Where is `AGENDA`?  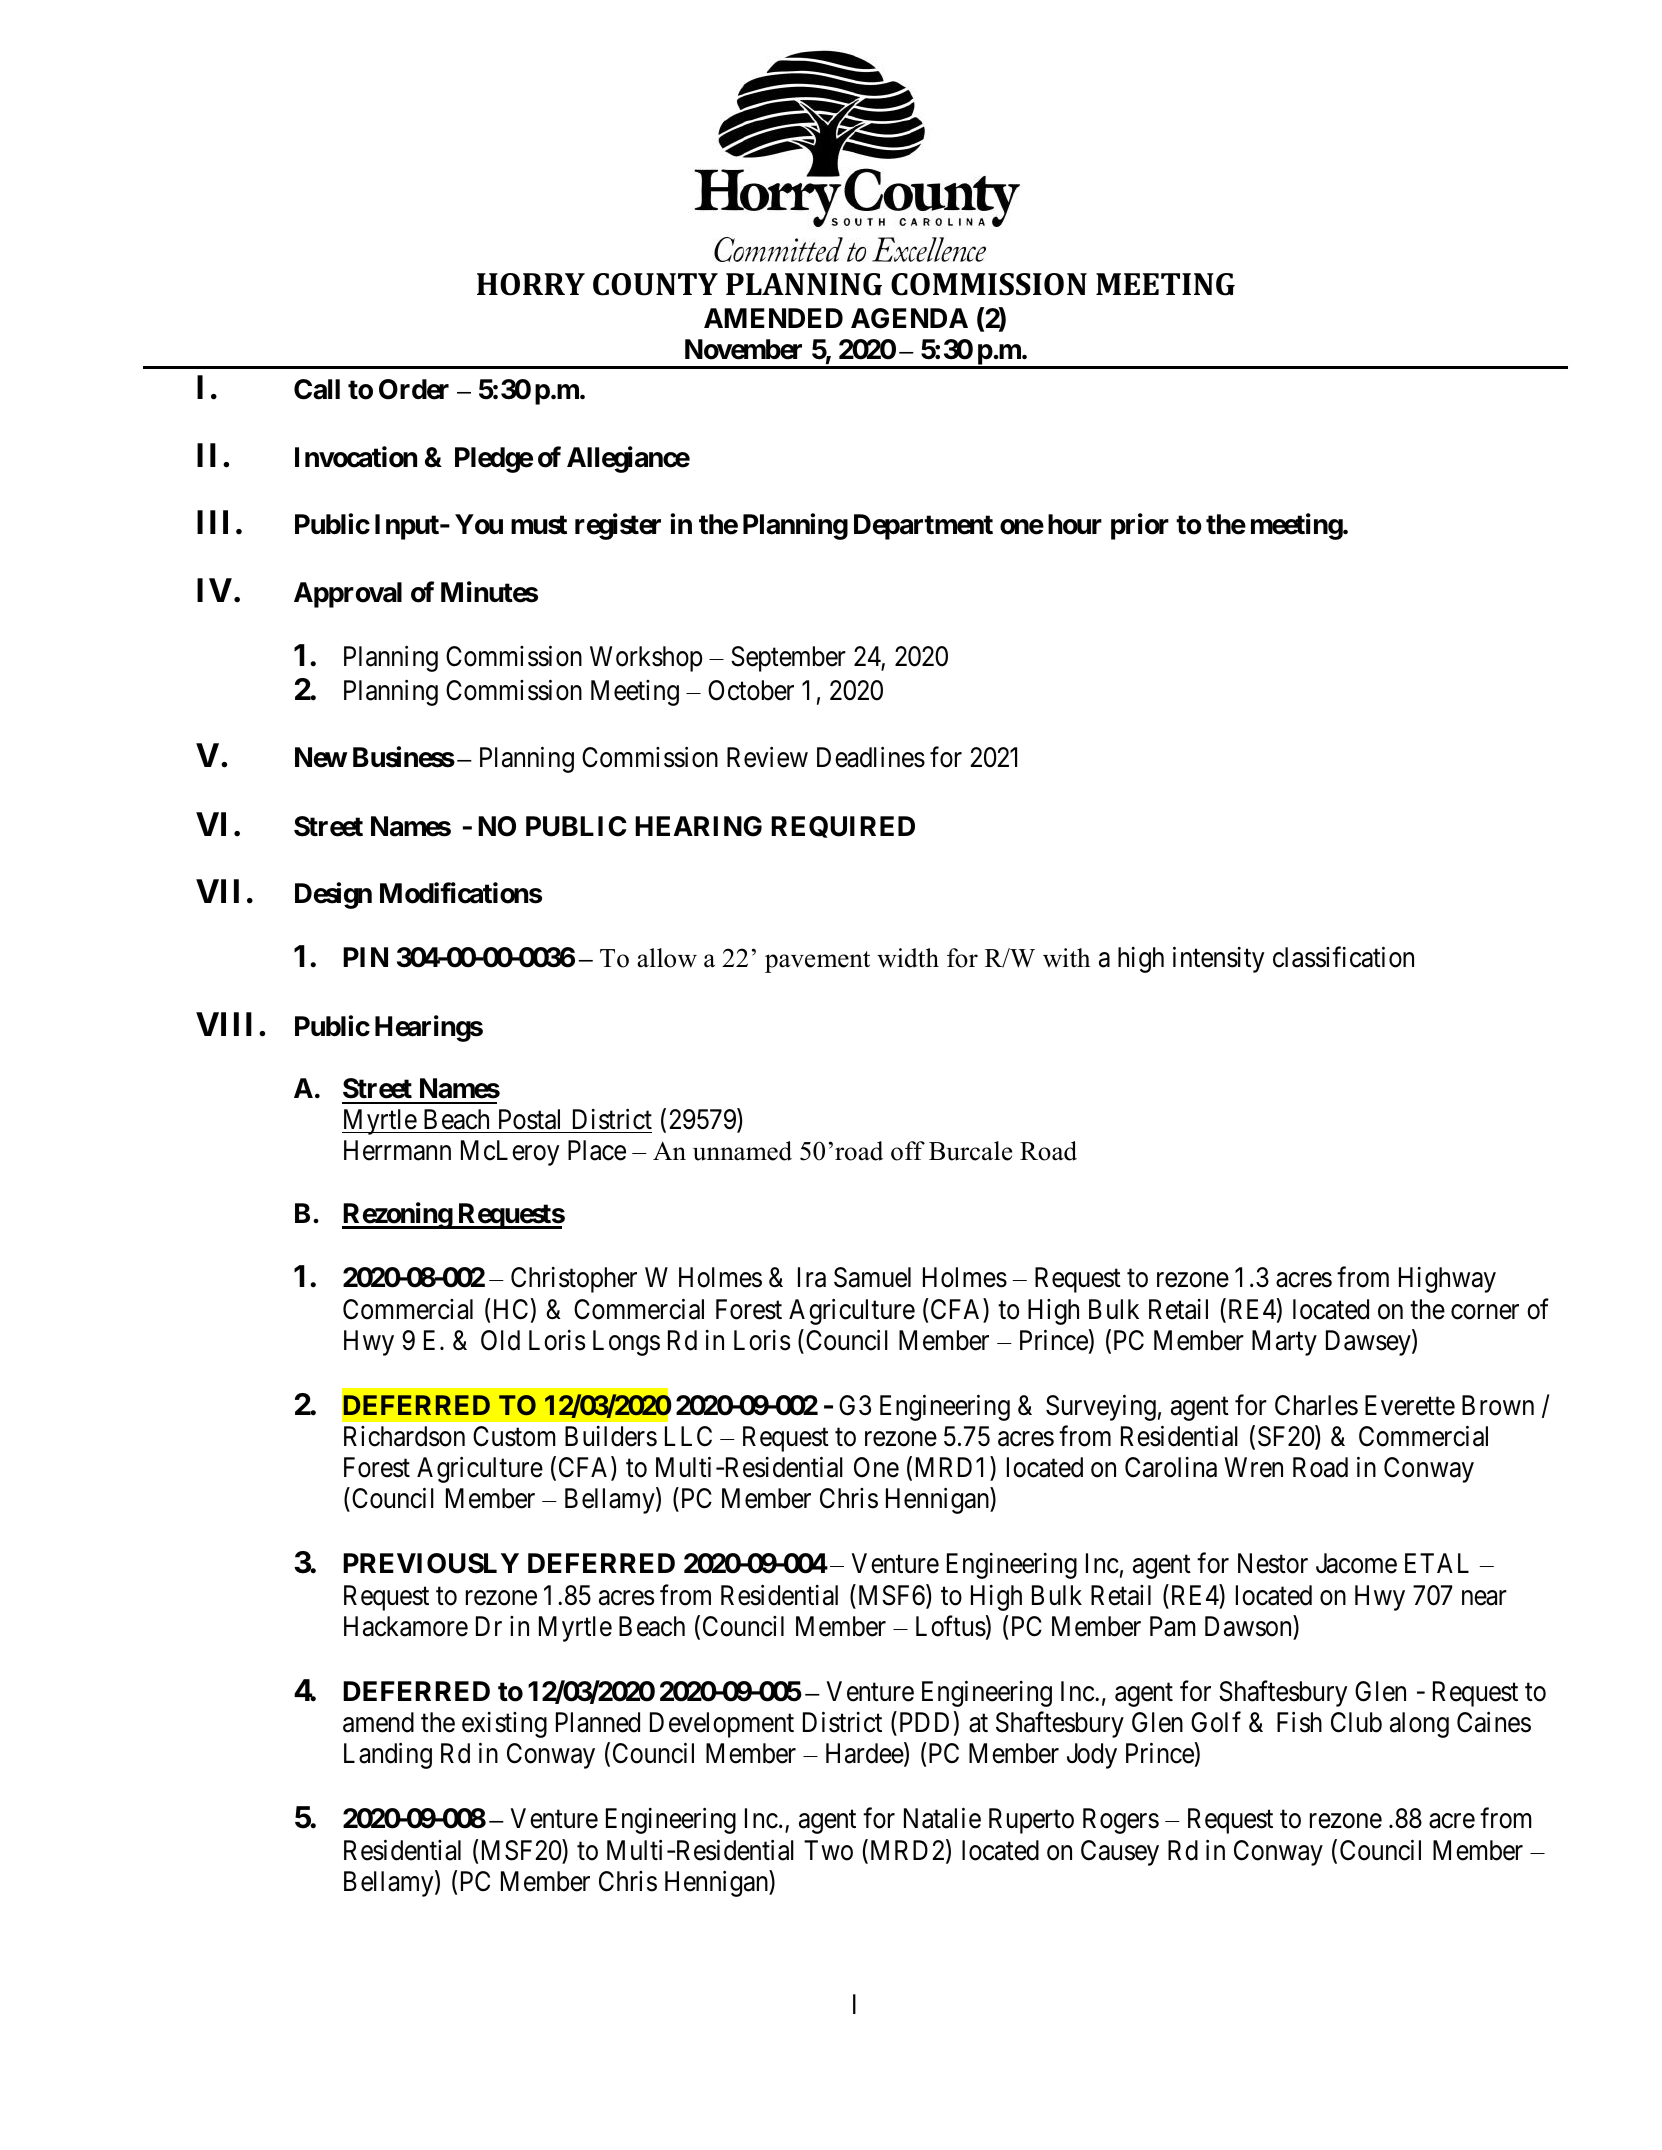
AGENDA is located at coordinates (909, 318).
